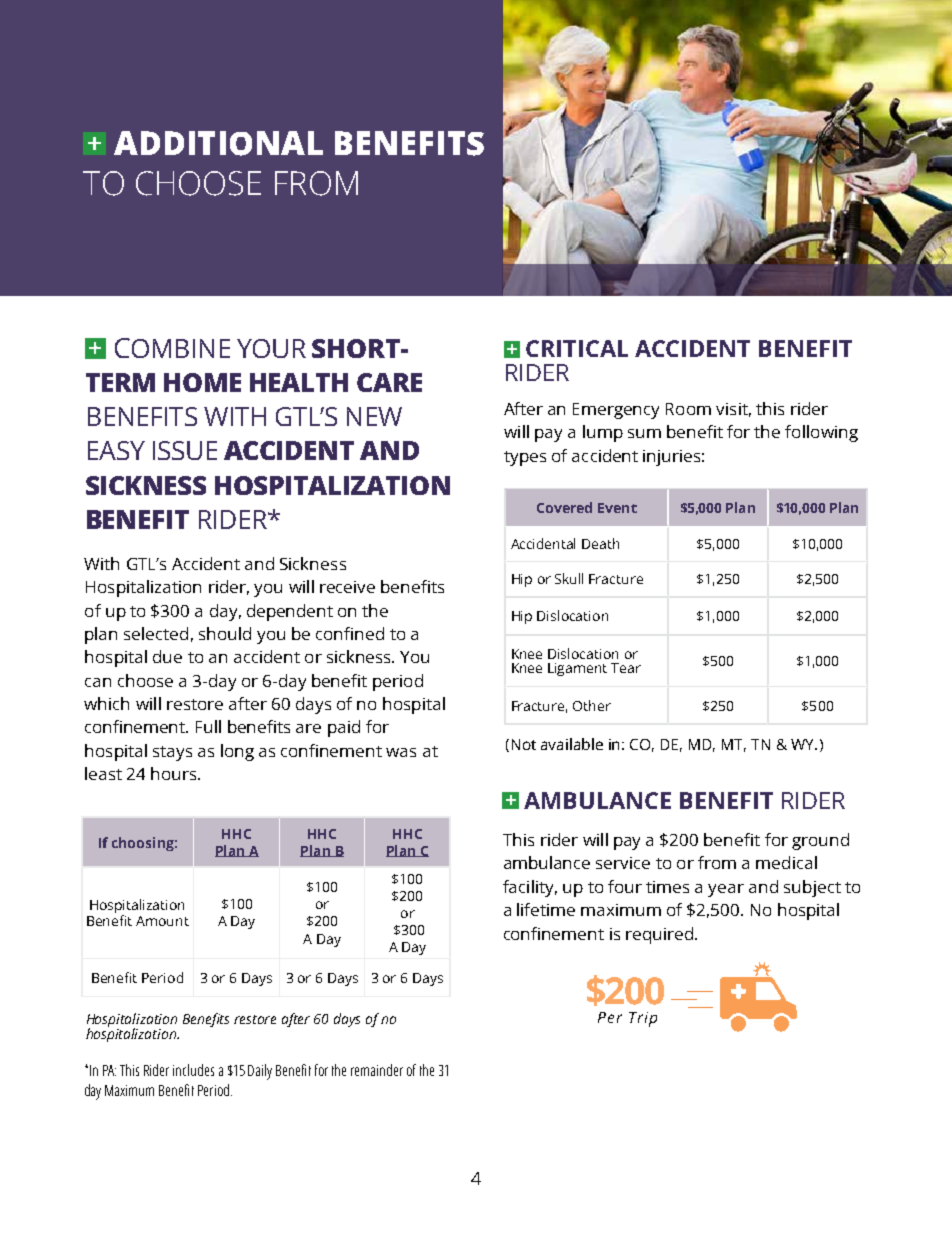  Describe the element at coordinates (525, 458) in the screenshot. I see `types` at that location.
